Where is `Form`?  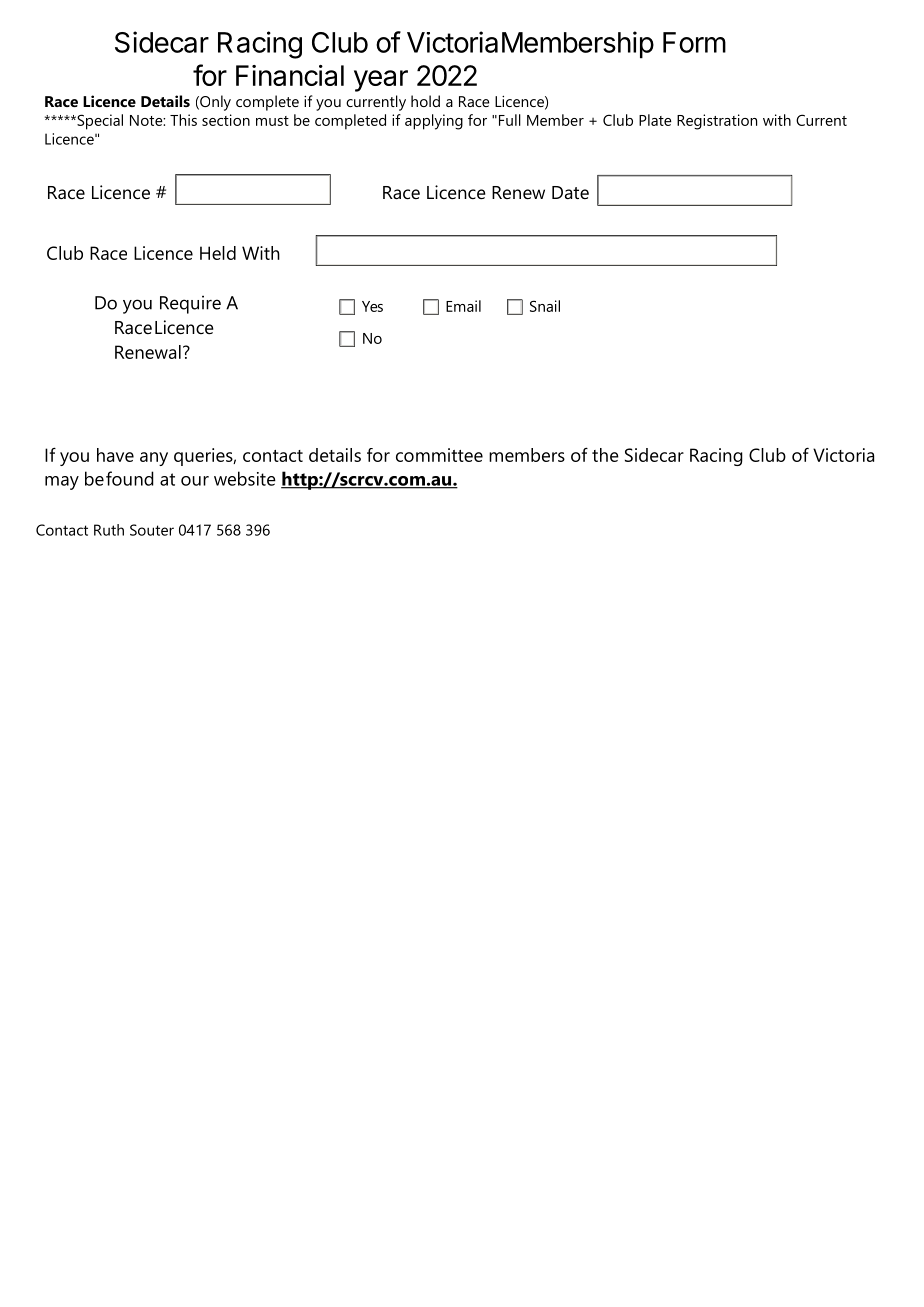
Form is located at coordinates (694, 42).
